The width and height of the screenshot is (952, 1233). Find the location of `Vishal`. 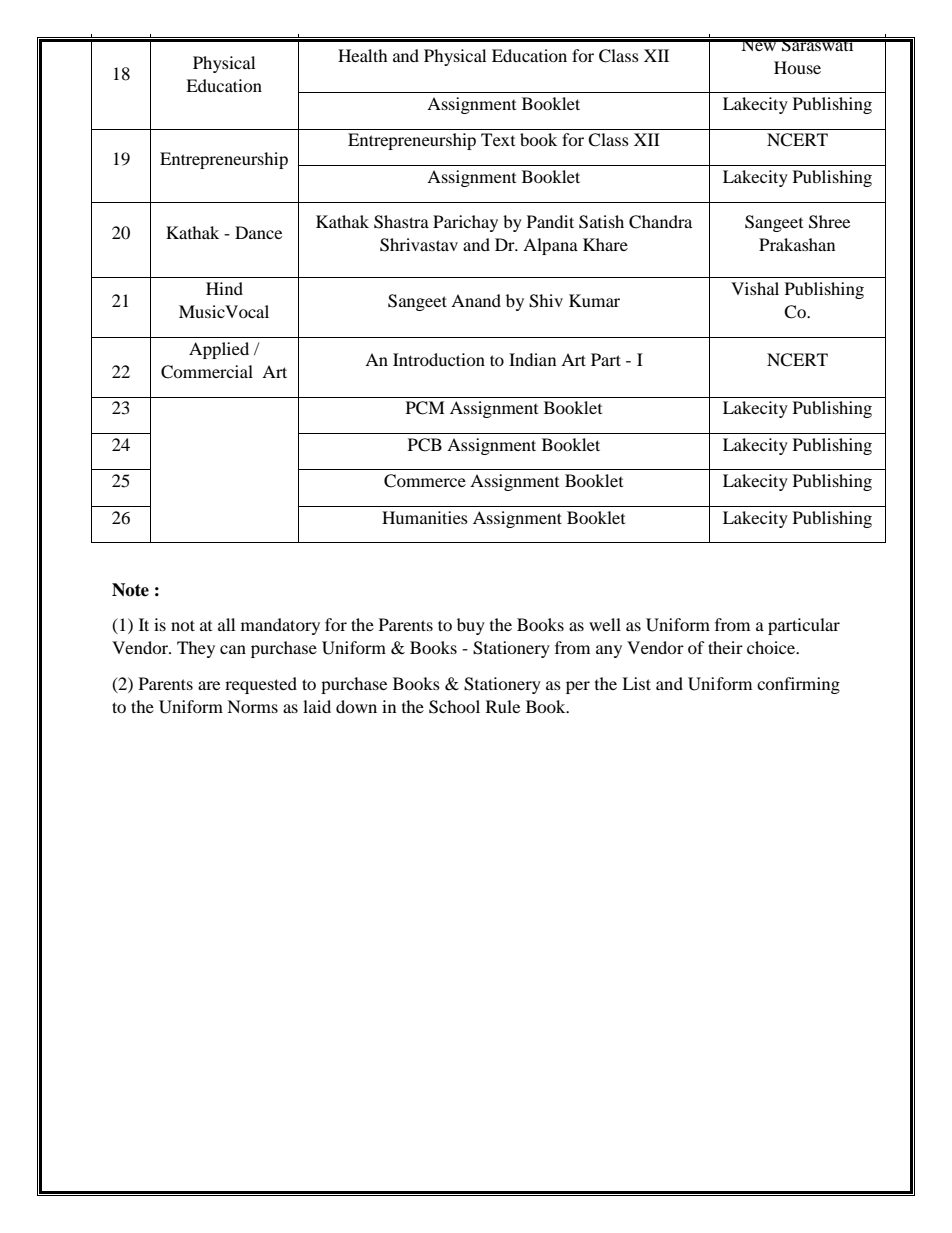

Vishal is located at coordinates (755, 288).
